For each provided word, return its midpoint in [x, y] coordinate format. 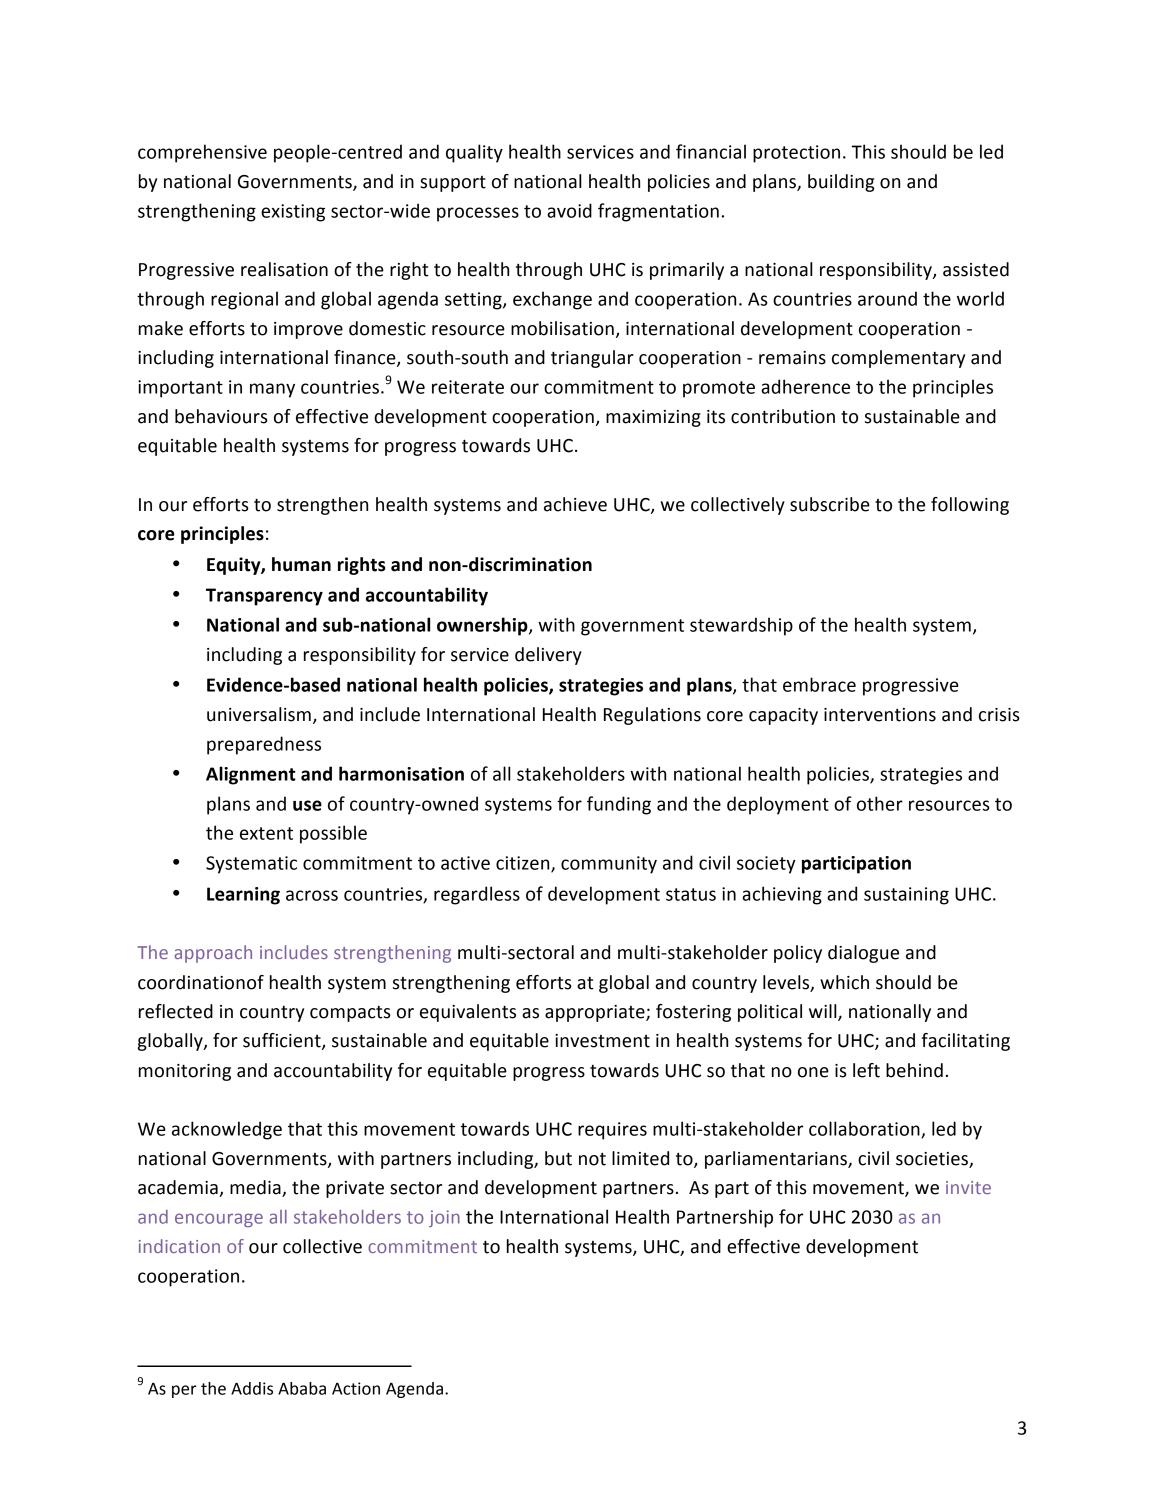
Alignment [251, 775]
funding [619, 805]
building [841, 183]
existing [293, 213]
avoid [569, 210]
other [880, 803]
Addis [252, 1388]
